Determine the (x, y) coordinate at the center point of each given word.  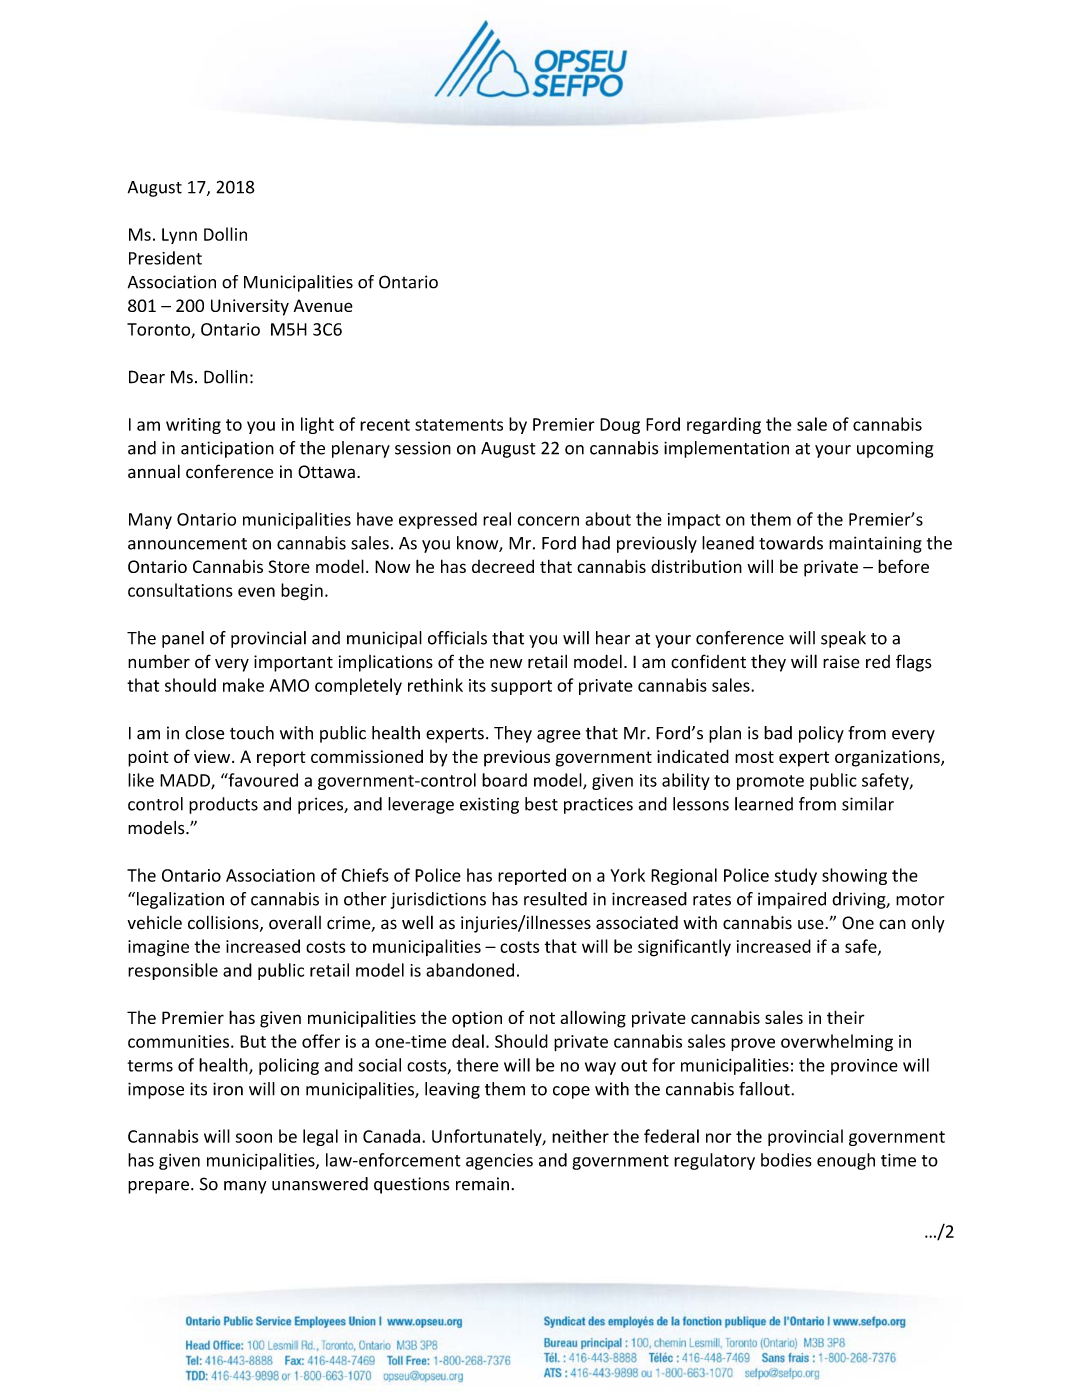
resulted (555, 899)
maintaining (875, 544)
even (256, 592)
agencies (499, 1162)
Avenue (323, 305)
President (165, 258)
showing (854, 876)
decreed (503, 566)
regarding (724, 425)
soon (254, 1138)
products (223, 805)
